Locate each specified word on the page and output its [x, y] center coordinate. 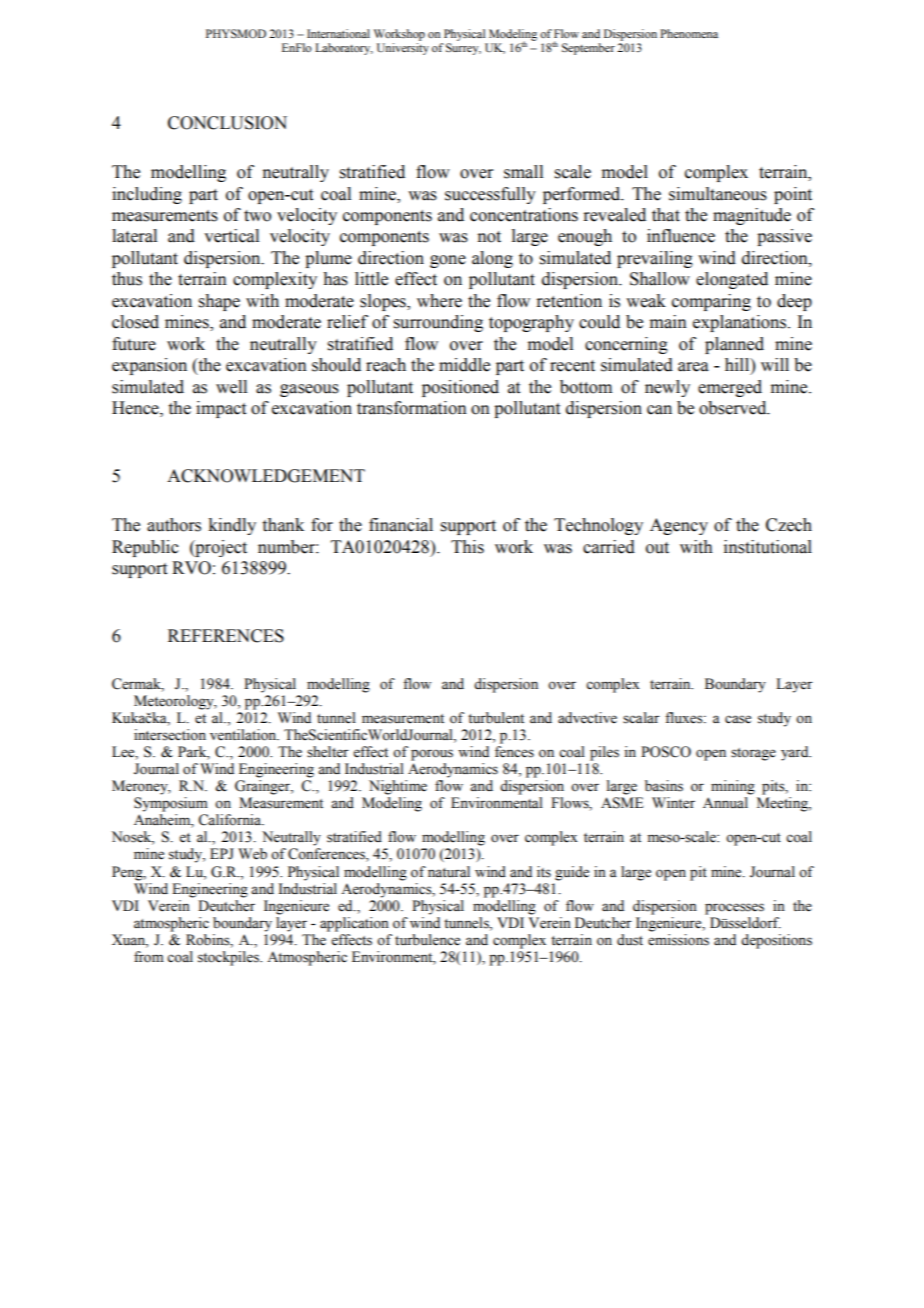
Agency [679, 526]
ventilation [244, 735]
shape [219, 302]
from [149, 957]
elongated [732, 280]
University [403, 49]
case [738, 719]
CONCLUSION [227, 123]
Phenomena [689, 33]
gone [448, 261]
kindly [232, 526]
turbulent [496, 718]
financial [401, 525]
